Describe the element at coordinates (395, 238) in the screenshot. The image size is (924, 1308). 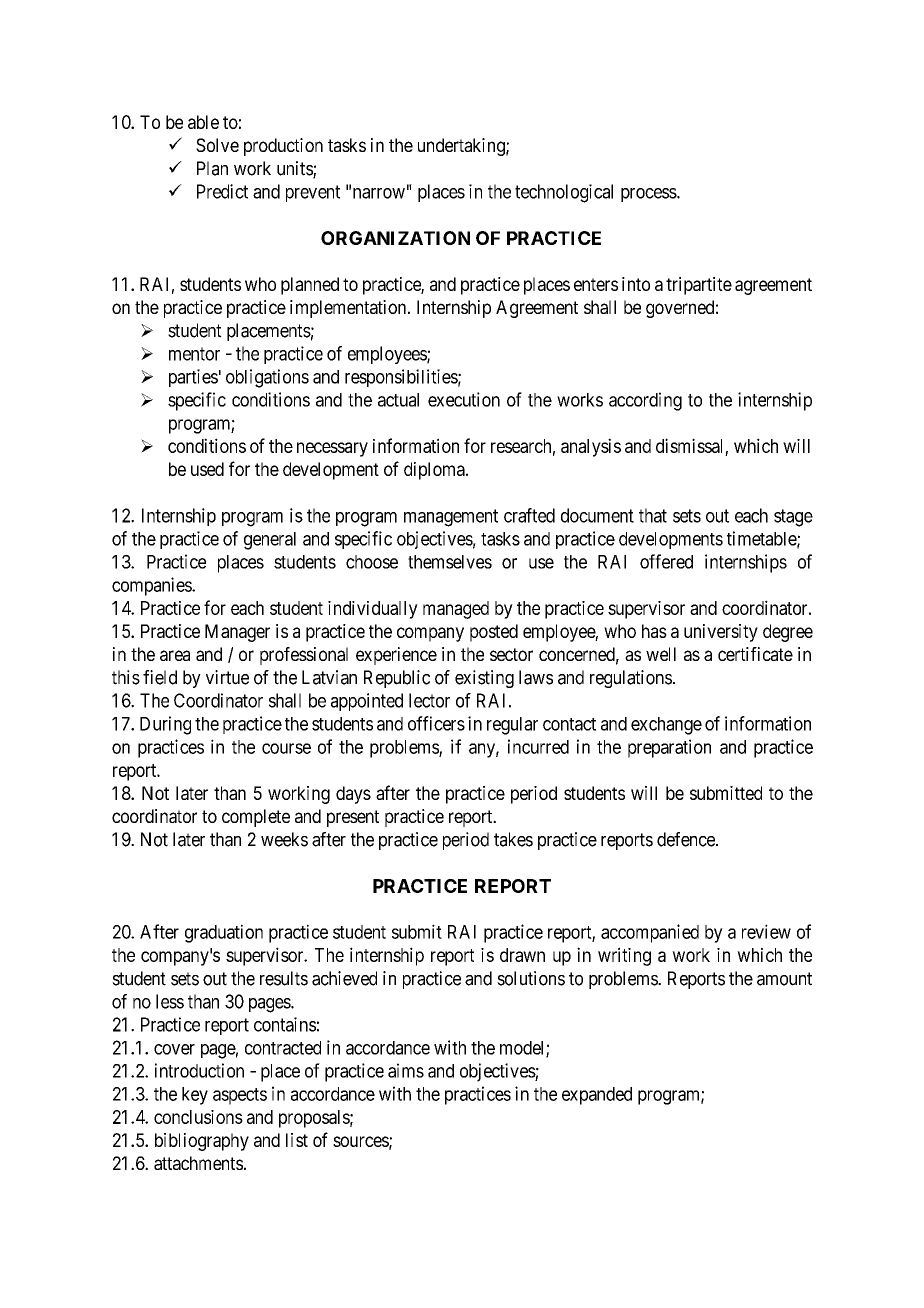
I see `ORGANIZATION` at that location.
